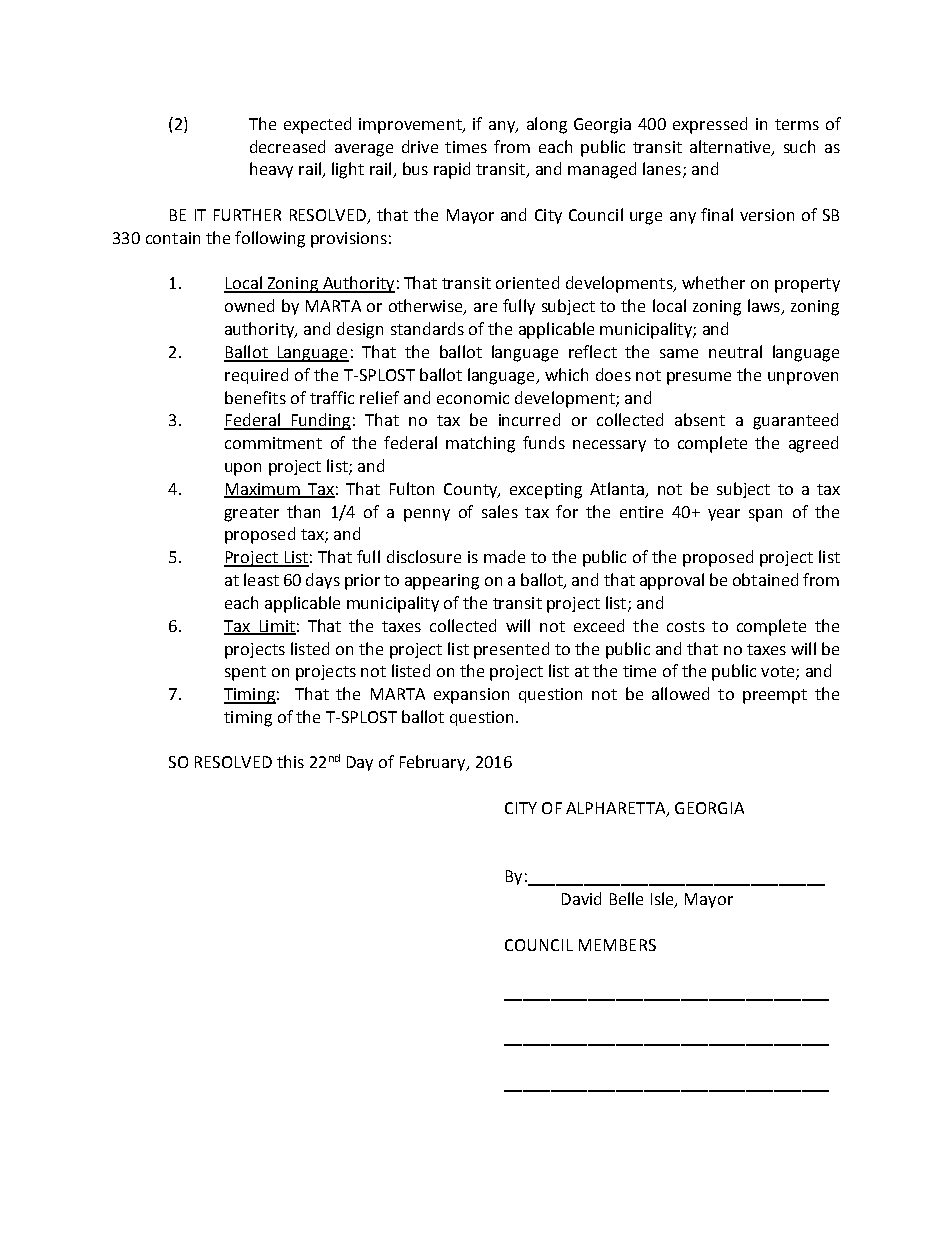 Image resolution: width=952 pixels, height=1233 pixels. I want to click on decreased, so click(287, 146).
